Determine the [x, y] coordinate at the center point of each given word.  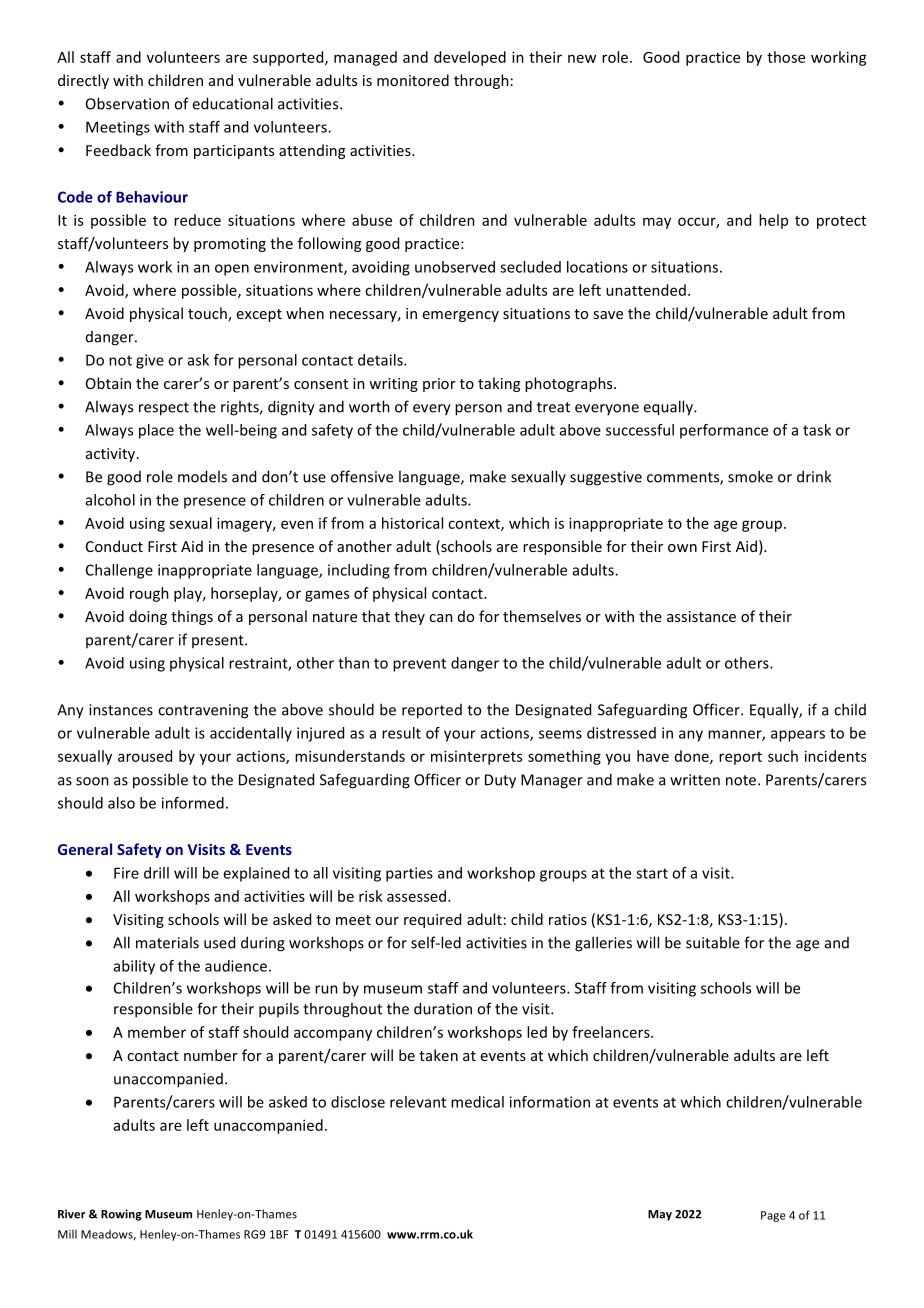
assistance [701, 616]
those [786, 57]
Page [773, 1216]
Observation [127, 103]
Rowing [121, 1215]
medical [477, 1102]
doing [148, 617]
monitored [413, 80]
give [150, 361]
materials [167, 942]
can [441, 618]
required [432, 920]
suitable [713, 942]
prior [439, 385]
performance [724, 431]
